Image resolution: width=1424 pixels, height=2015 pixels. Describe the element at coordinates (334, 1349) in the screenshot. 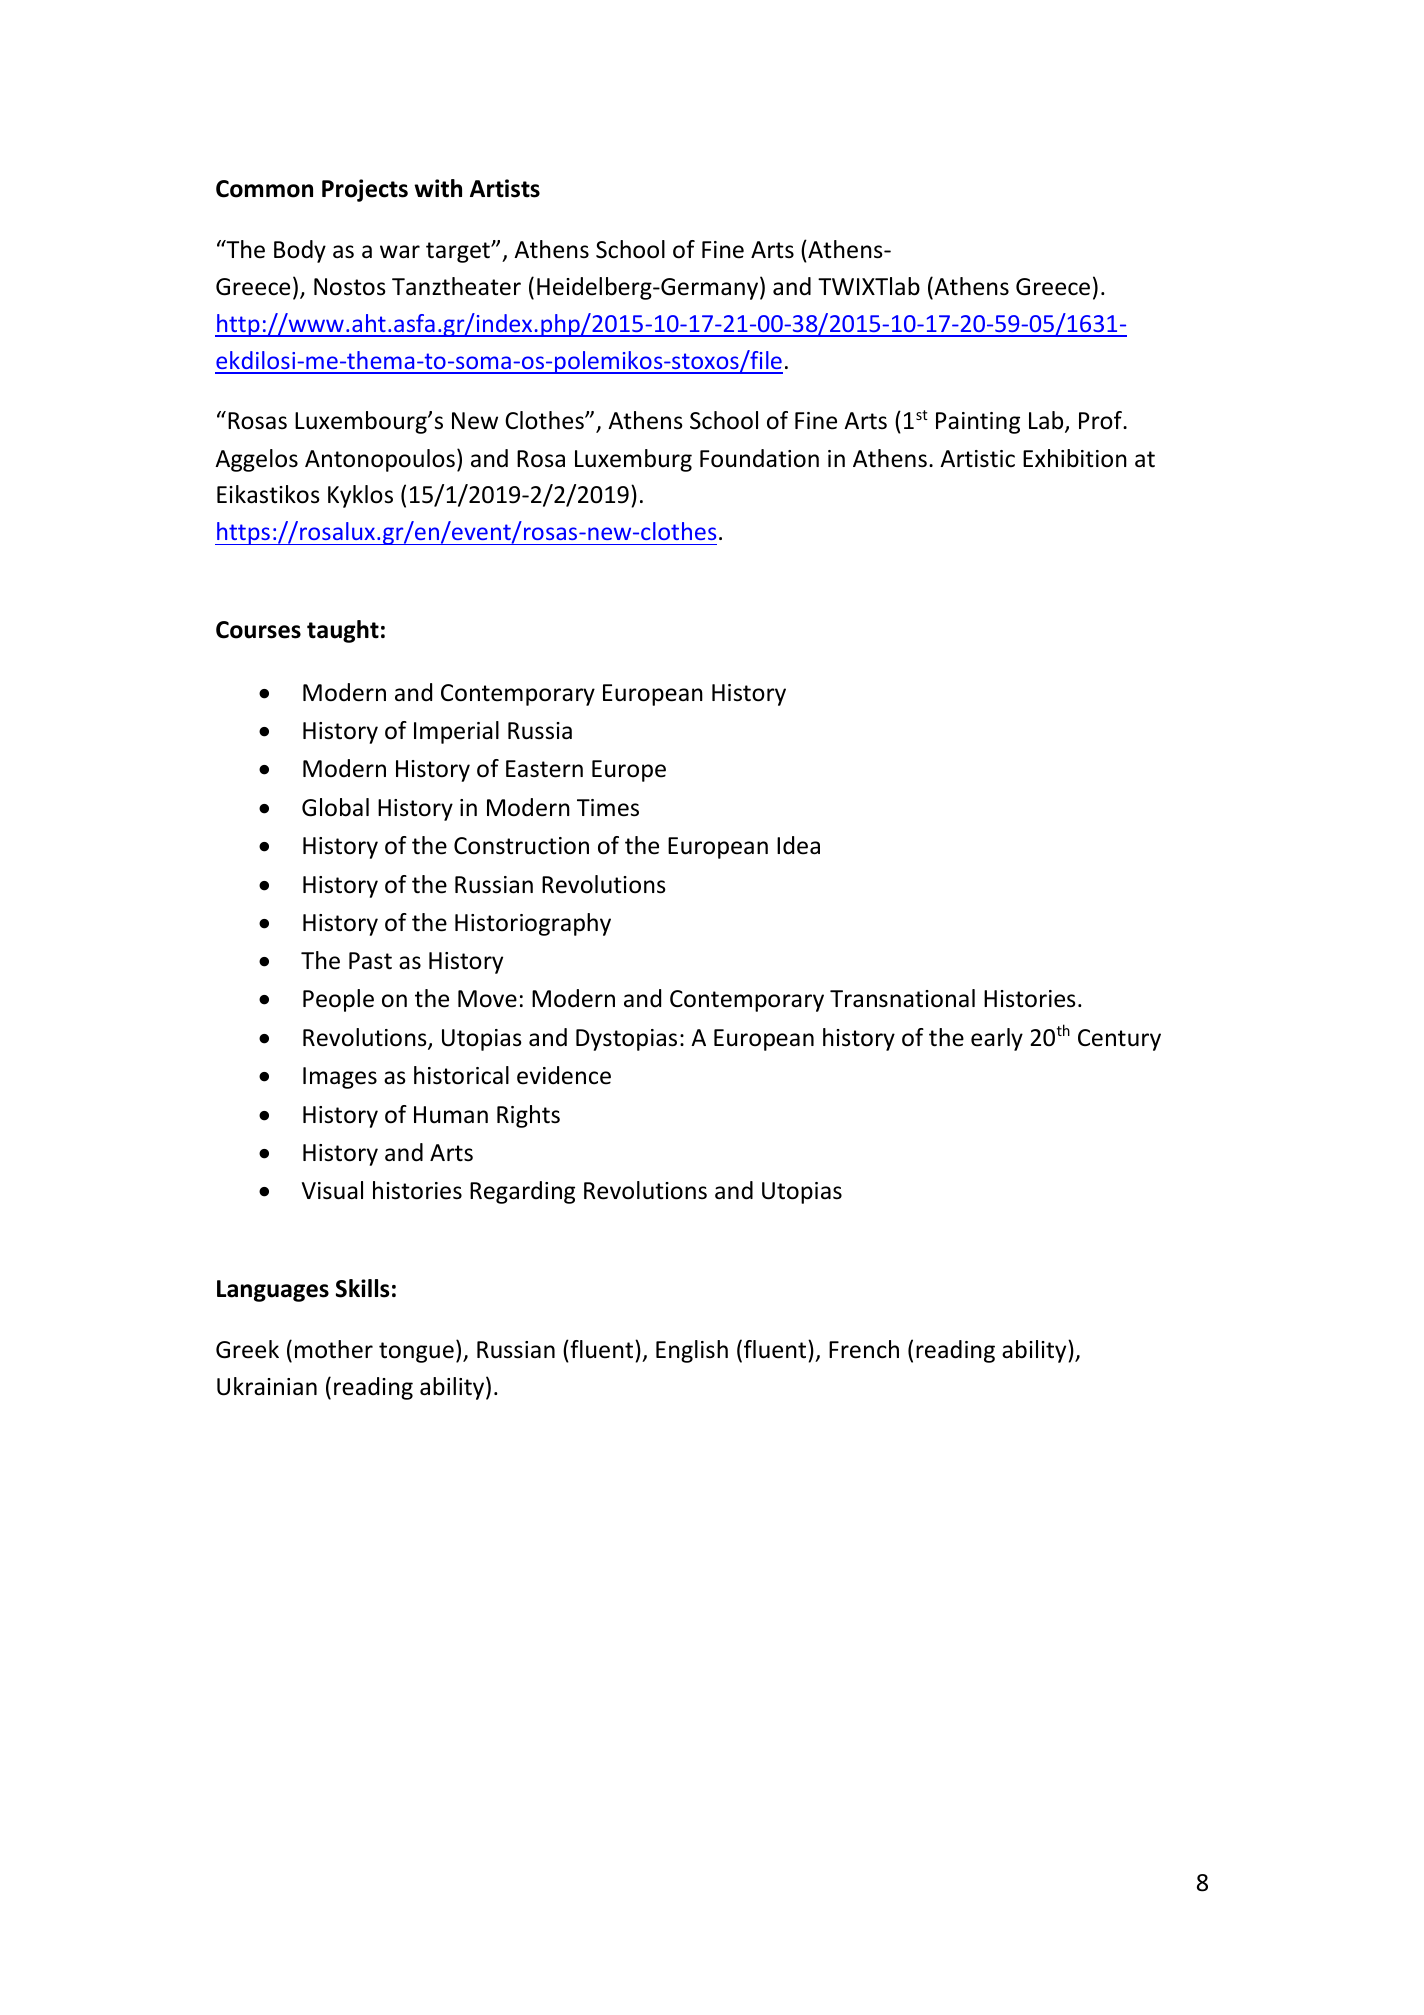

I see `mother` at that location.
